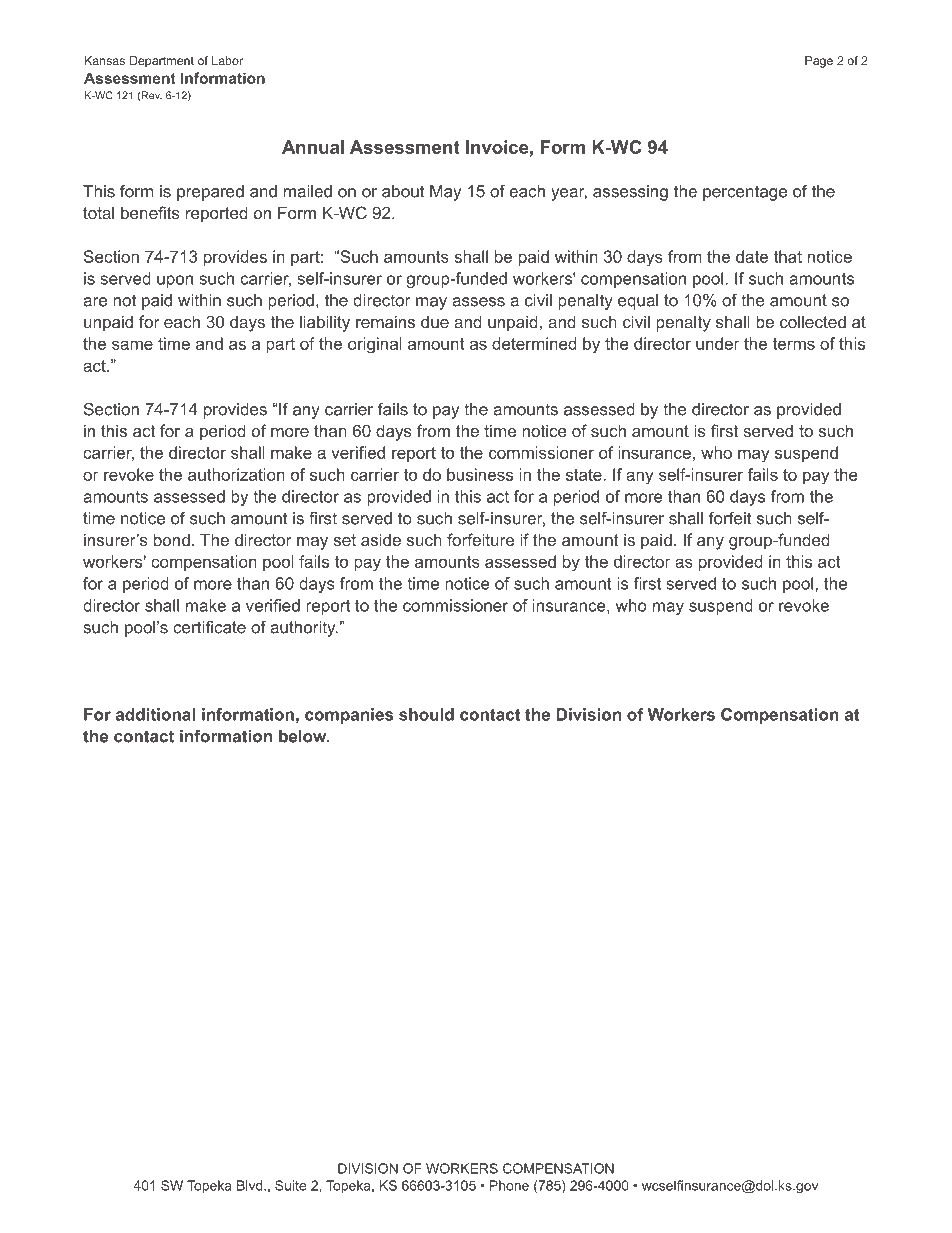  I want to click on should, so click(426, 714).
